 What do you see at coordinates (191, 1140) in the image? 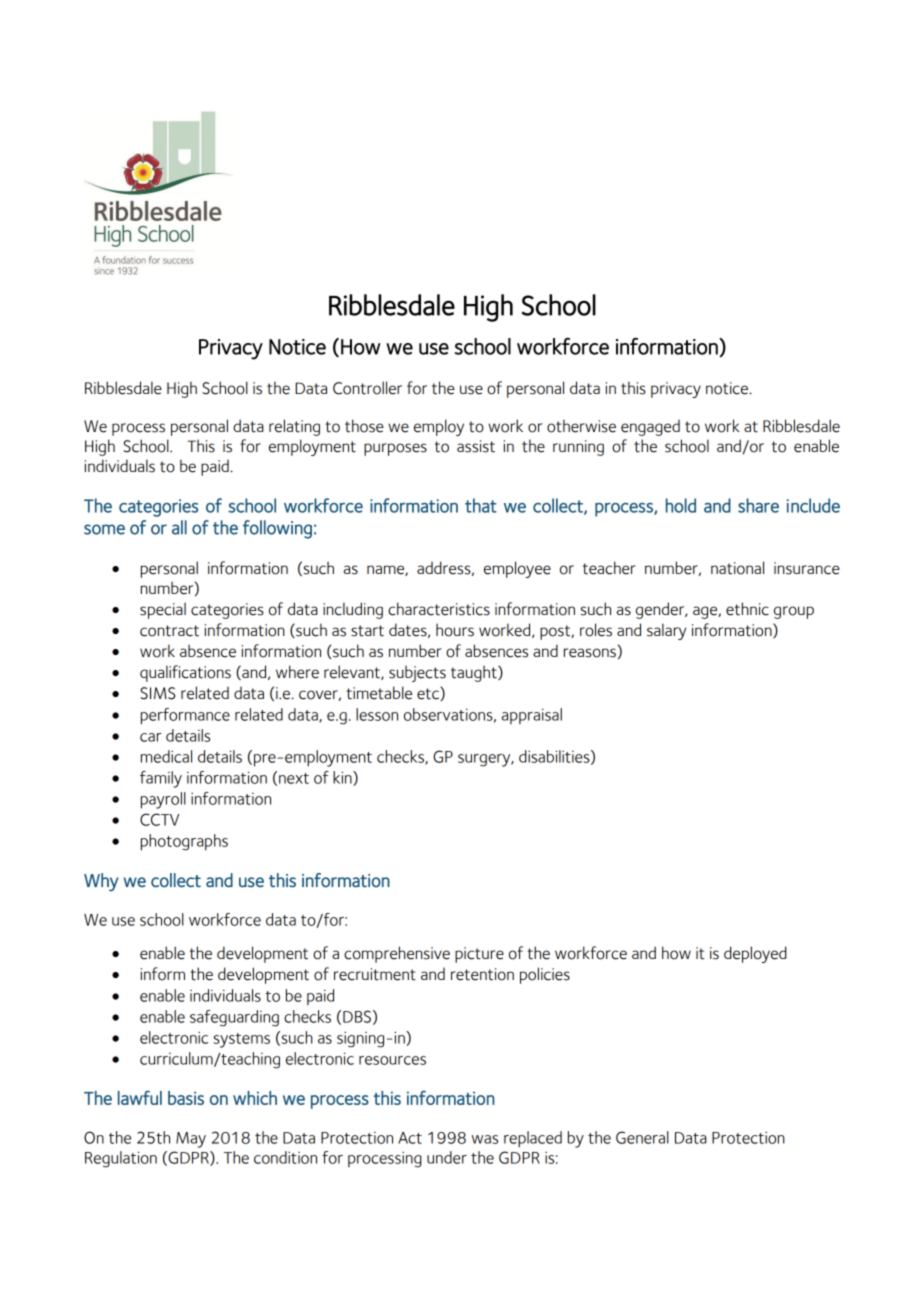
I see `May` at bounding box center [191, 1140].
